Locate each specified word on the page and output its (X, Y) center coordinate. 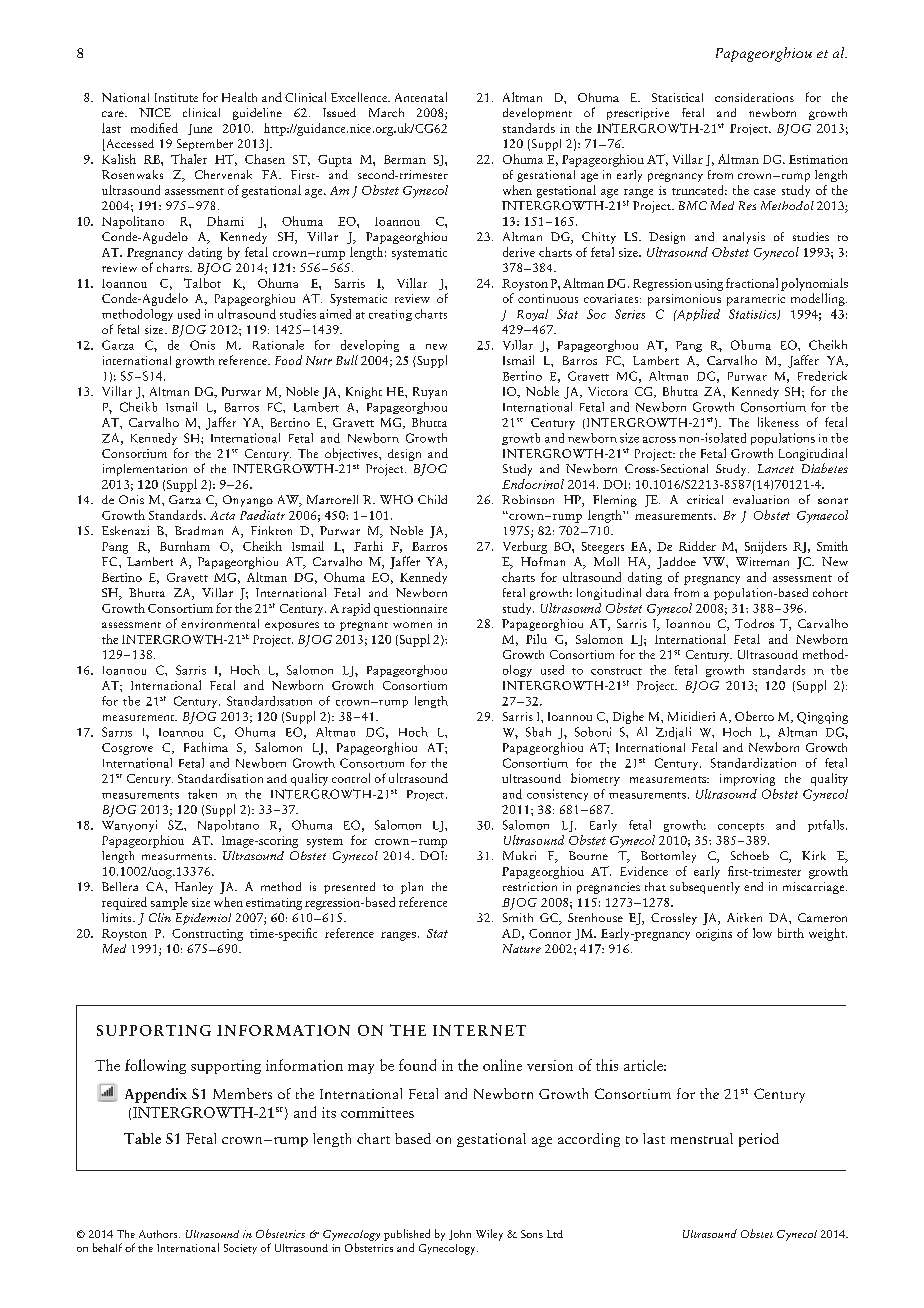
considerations (754, 97)
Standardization (753, 763)
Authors (159, 1234)
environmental (220, 623)
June (200, 129)
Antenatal (421, 97)
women (412, 625)
